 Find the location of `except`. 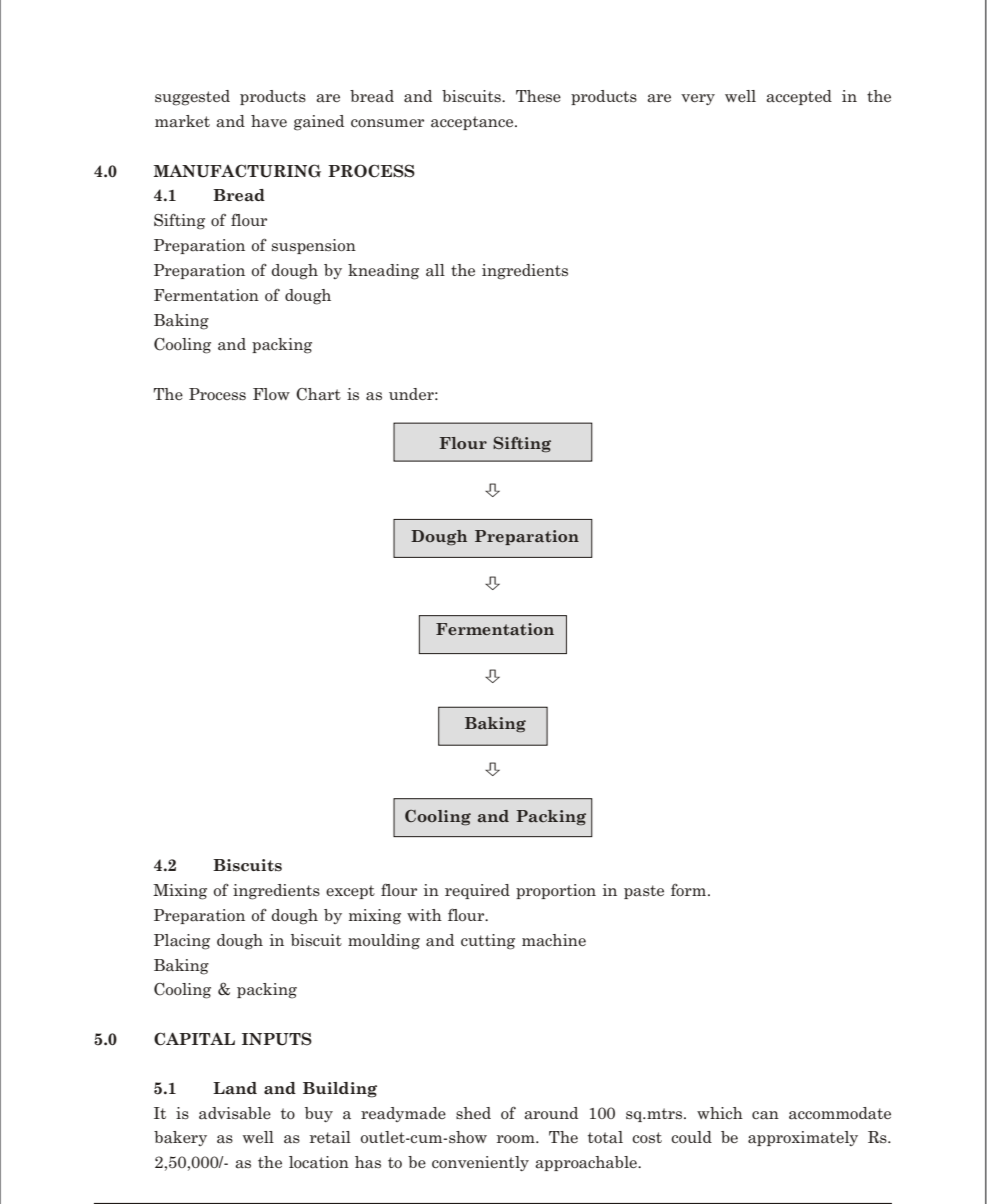

except is located at coordinates (350, 892).
